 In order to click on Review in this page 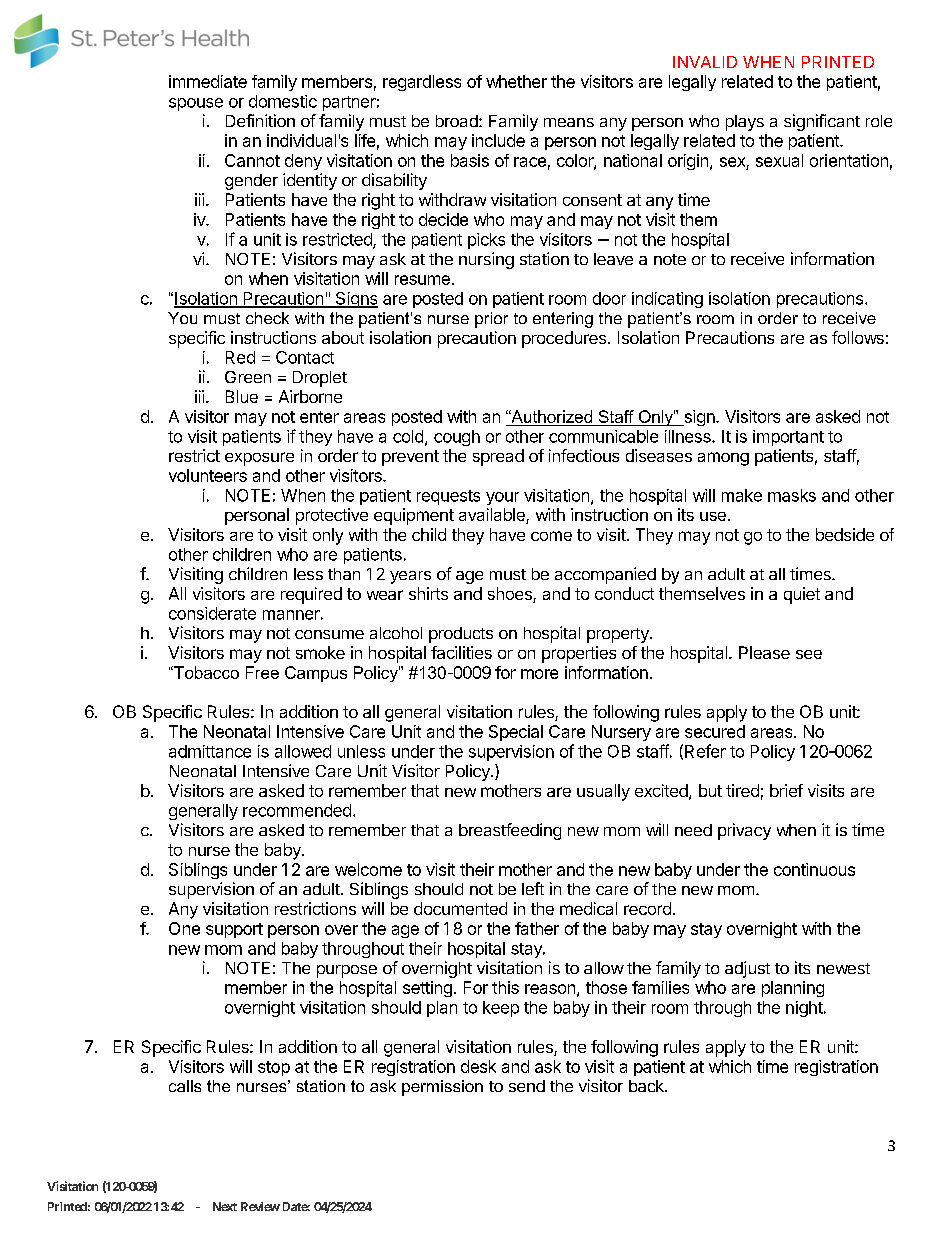, I will do `click(260, 1206)`.
